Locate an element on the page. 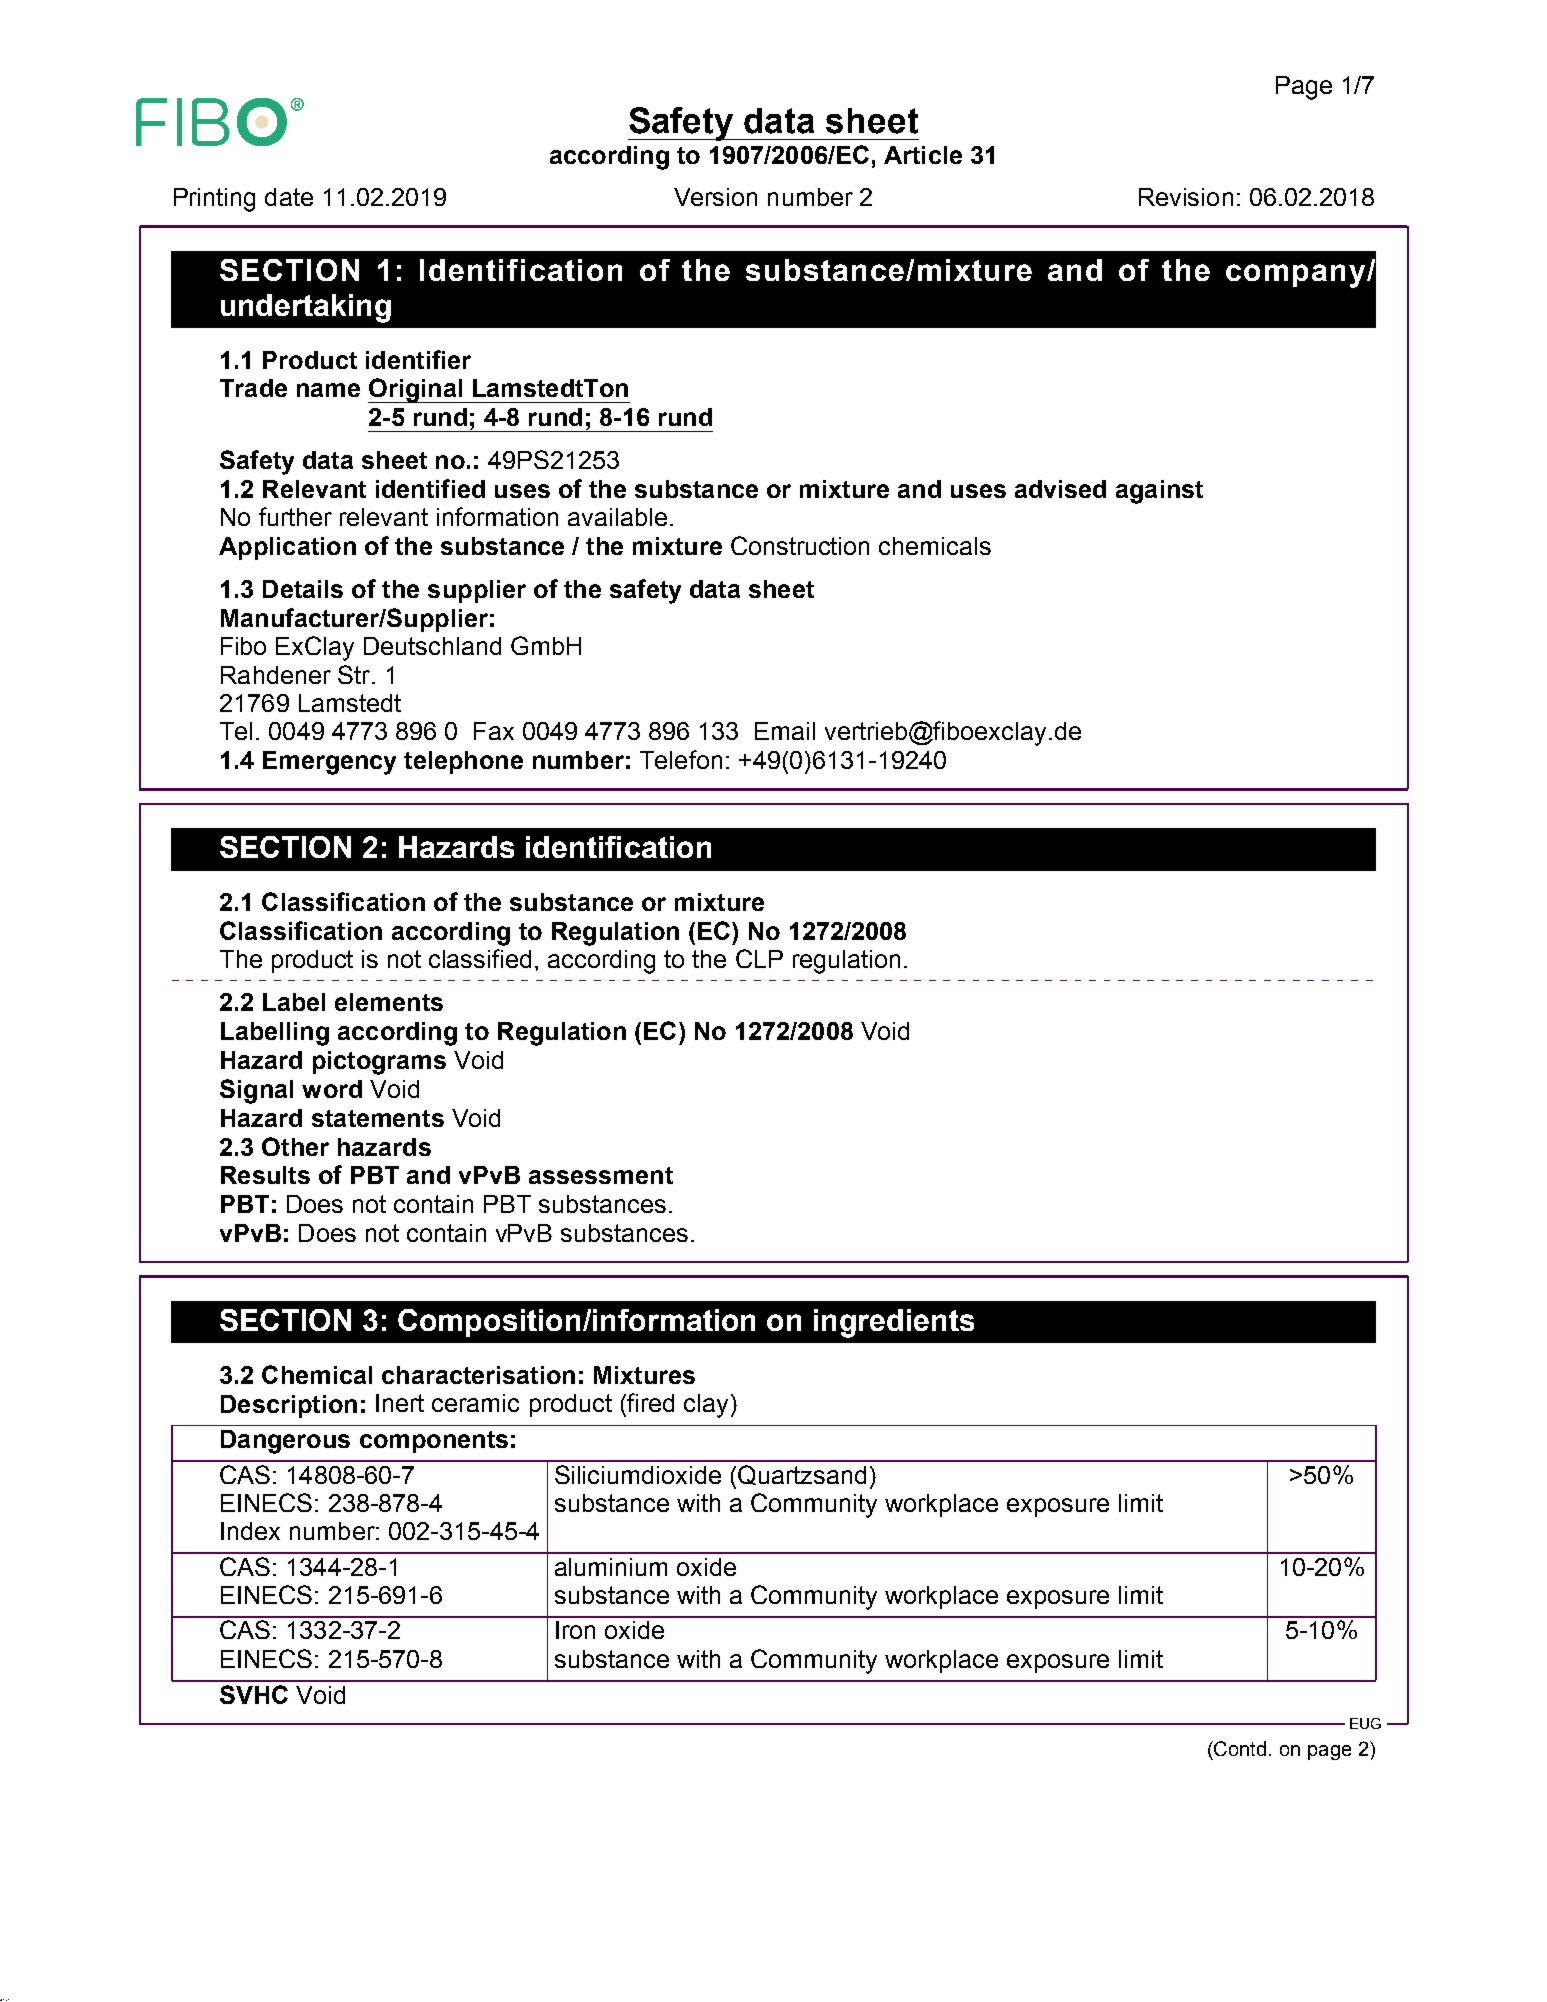 This image has height=2002, width=1547. date is located at coordinates (289, 197).
